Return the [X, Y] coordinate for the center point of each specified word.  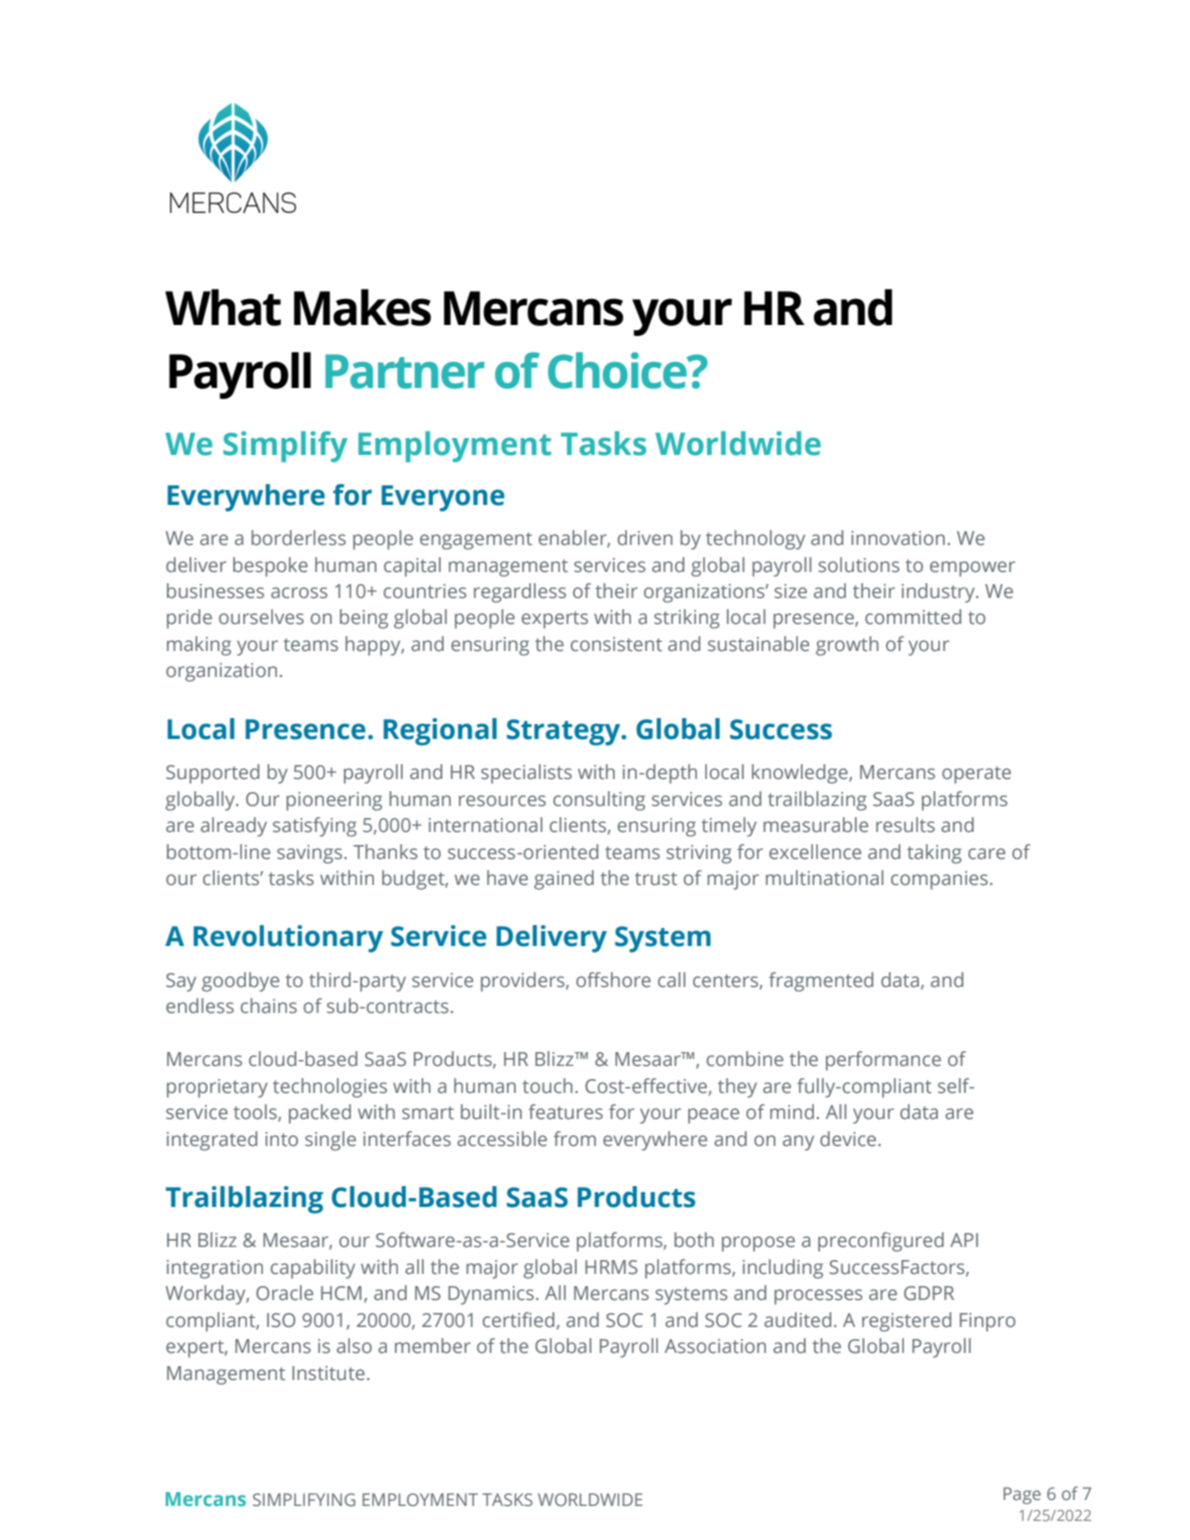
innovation [898, 538]
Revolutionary [288, 939]
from [574, 1138]
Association [715, 1346]
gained [564, 880]
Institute [328, 1373]
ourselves [261, 616]
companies [939, 880]
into [281, 1139]
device [849, 1138]
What [223, 307]
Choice [618, 370]
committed [913, 616]
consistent [616, 644]
